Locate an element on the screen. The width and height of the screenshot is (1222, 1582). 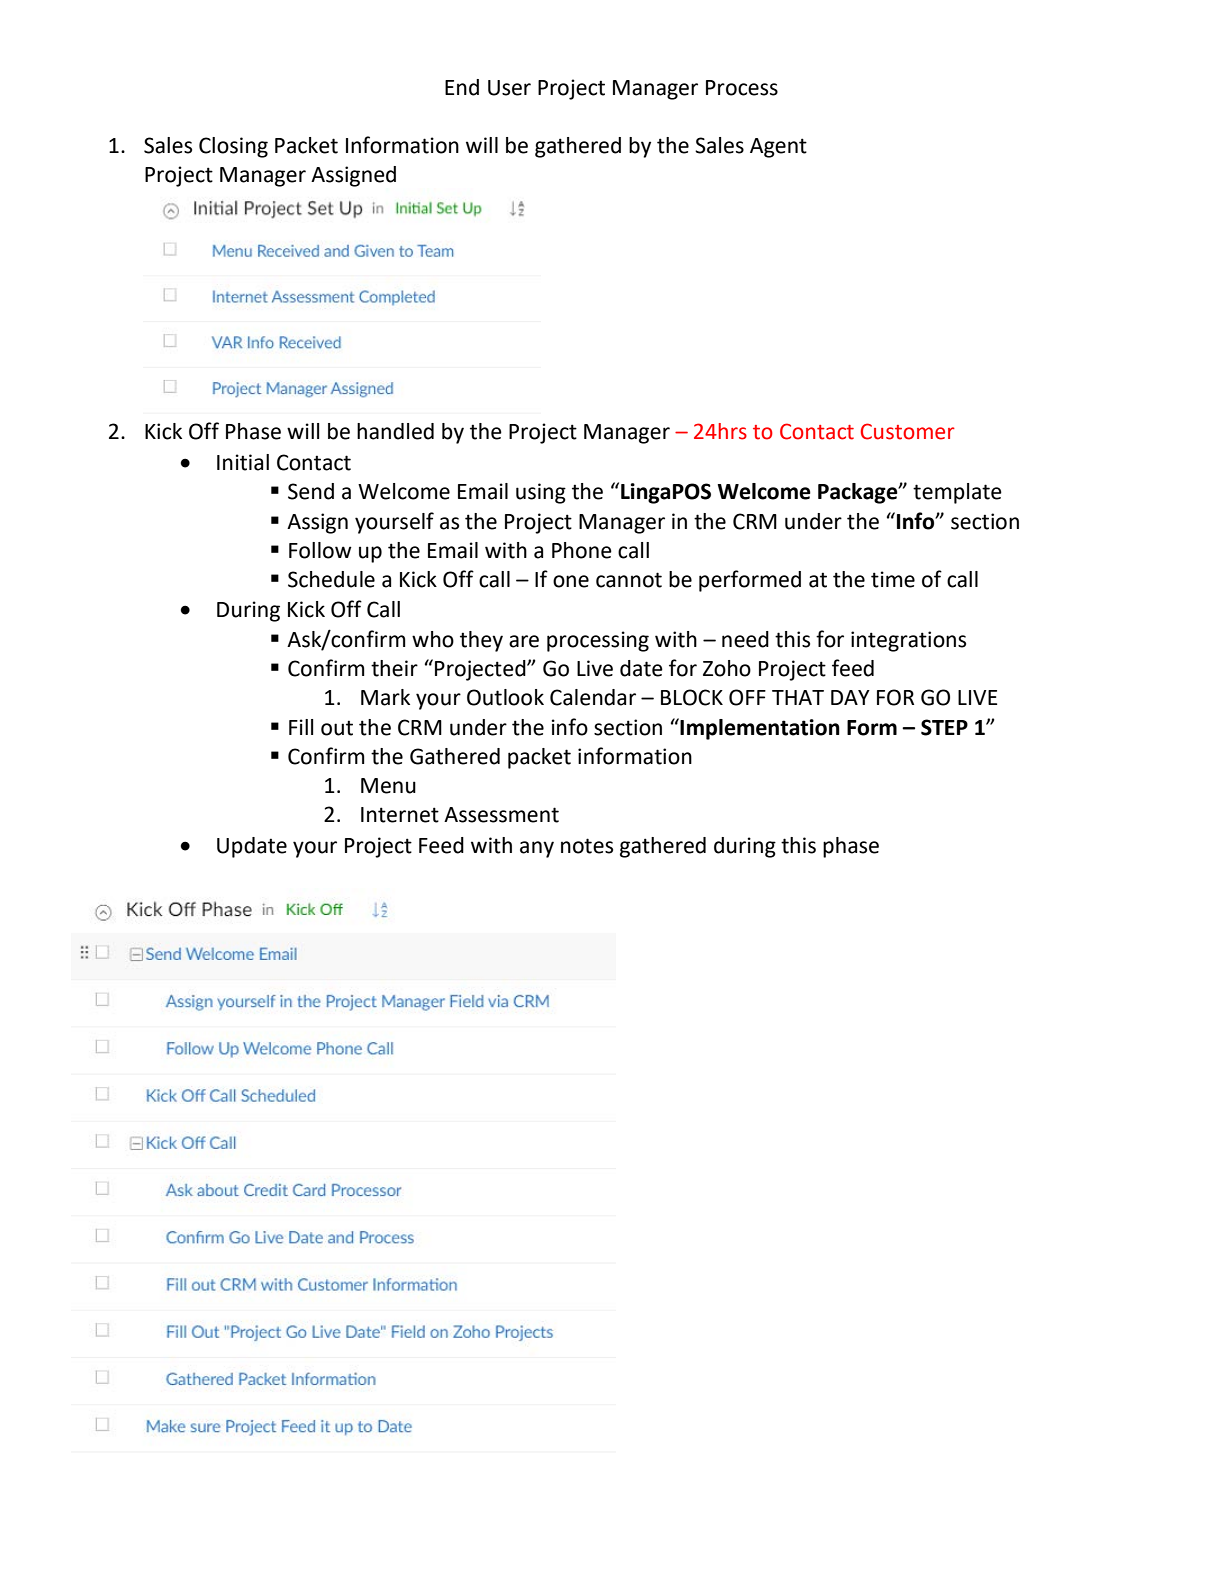
using is located at coordinates (541, 493).
